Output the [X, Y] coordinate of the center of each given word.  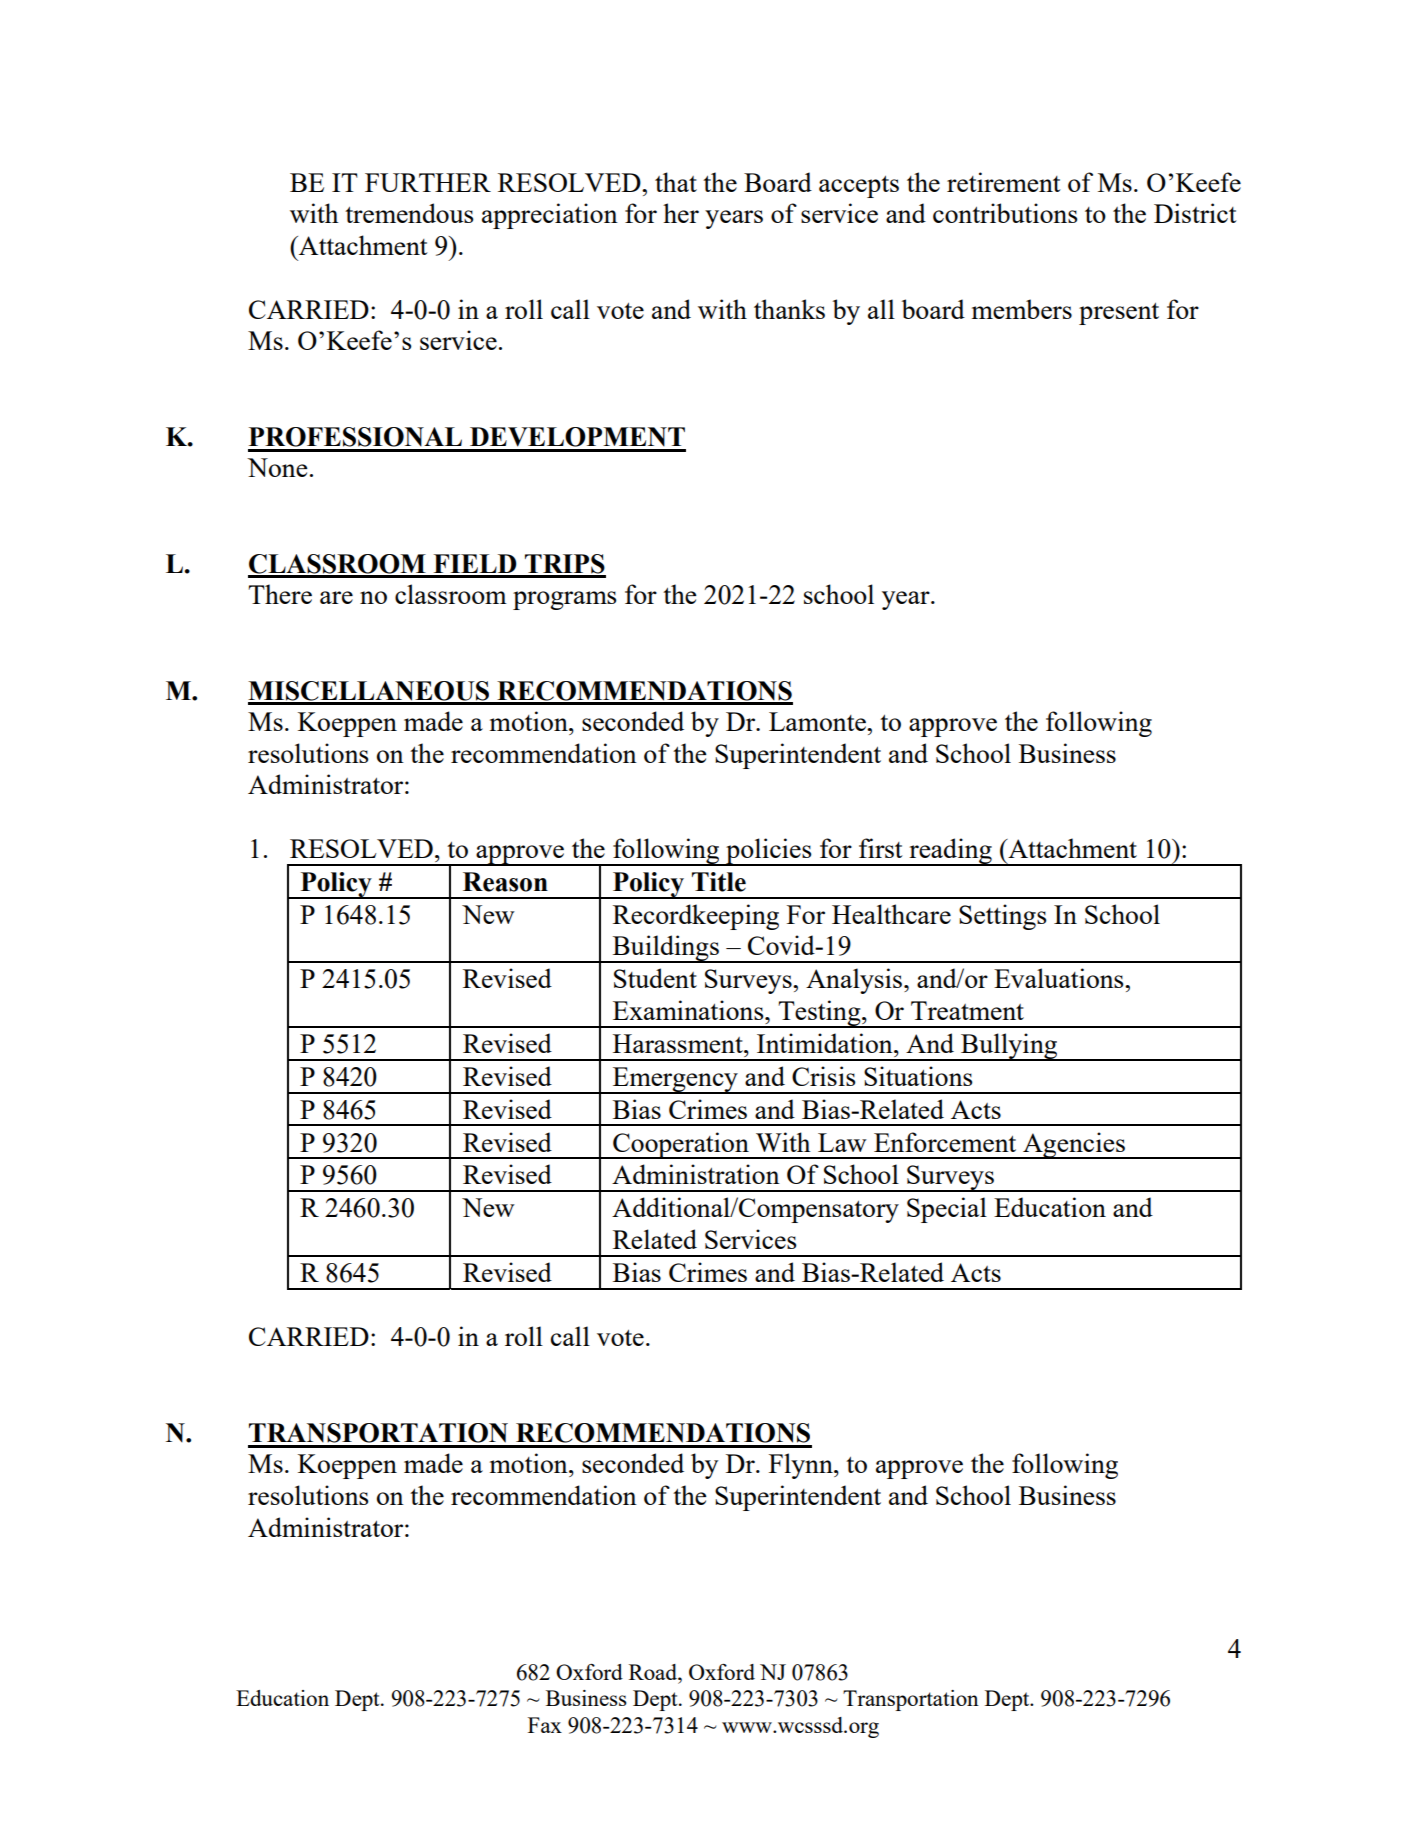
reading [950, 852]
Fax [545, 1725]
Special [947, 1210]
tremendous [409, 213]
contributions [1005, 213]
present [1119, 314]
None [277, 467]
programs [564, 600]
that [676, 182]
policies [769, 852]
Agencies [1074, 1145]
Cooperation [681, 1145]
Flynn [802, 1466]
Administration [696, 1174]
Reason [505, 882]
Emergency [675, 1080]
